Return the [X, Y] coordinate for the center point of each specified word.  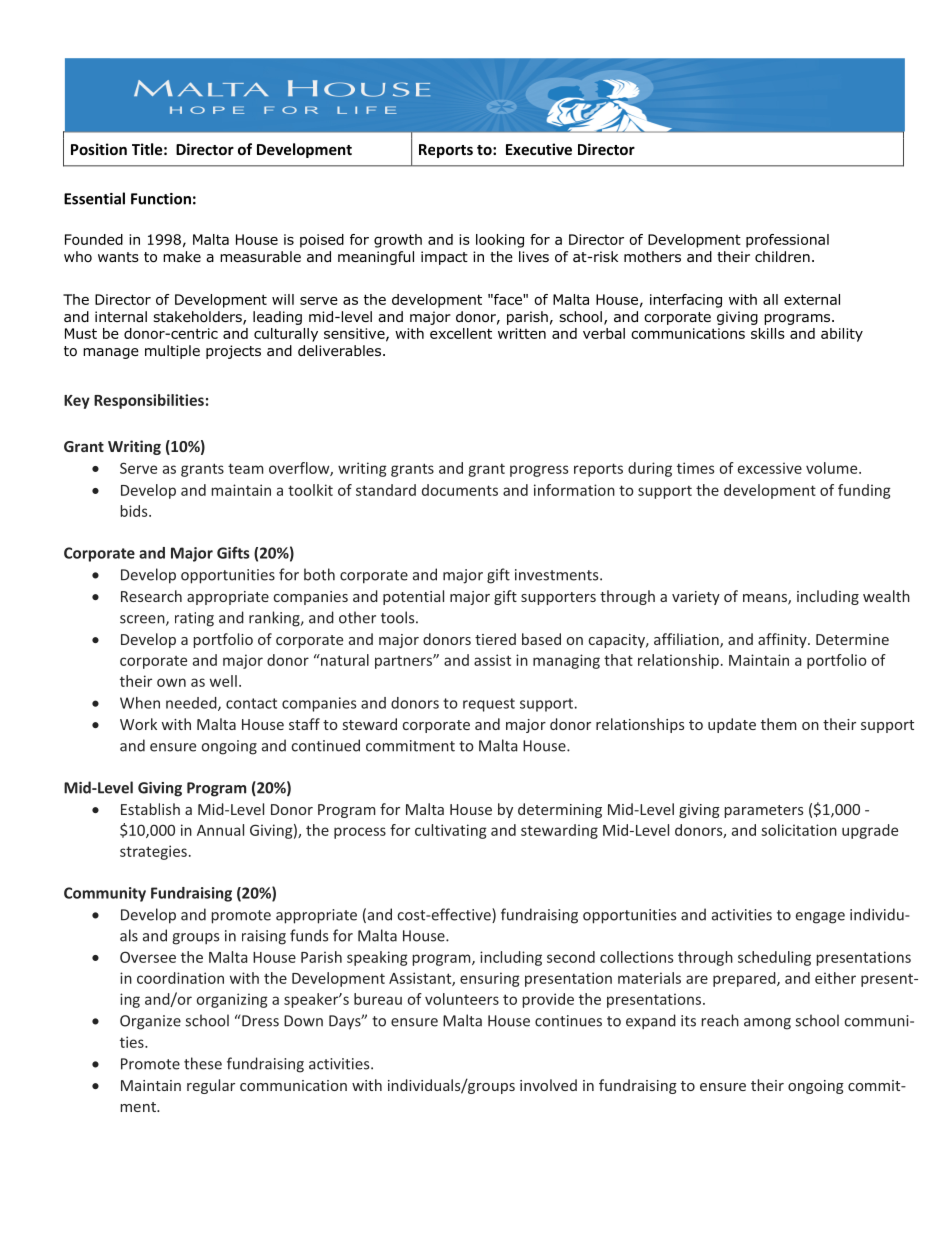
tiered [495, 639]
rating [194, 619]
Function [161, 199]
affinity [783, 640]
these [203, 1063]
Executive [539, 149]
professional [787, 241]
